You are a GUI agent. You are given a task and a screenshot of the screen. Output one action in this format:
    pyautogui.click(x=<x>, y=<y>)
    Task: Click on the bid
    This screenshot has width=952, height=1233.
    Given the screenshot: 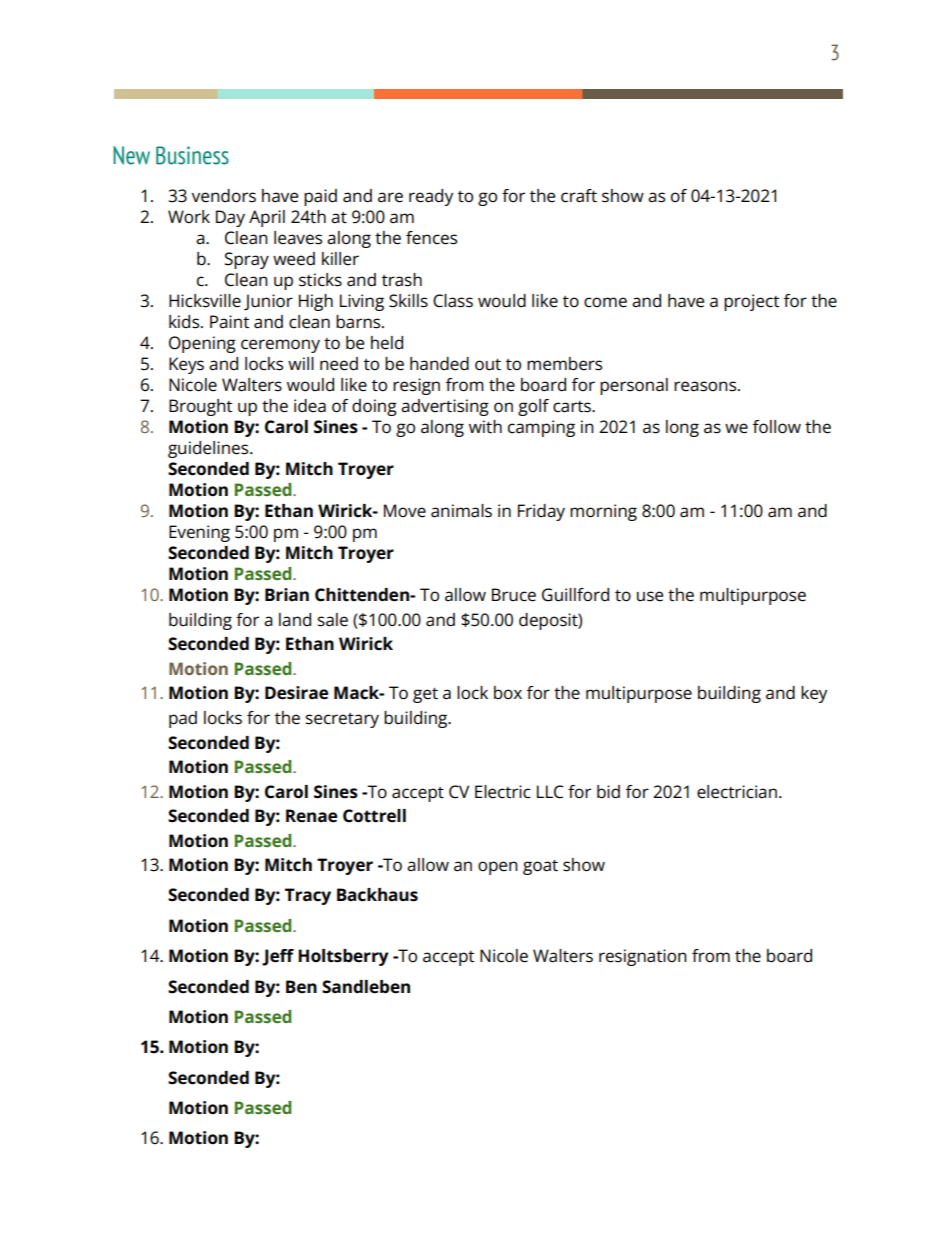 What is the action you would take?
    pyautogui.click(x=608, y=792)
